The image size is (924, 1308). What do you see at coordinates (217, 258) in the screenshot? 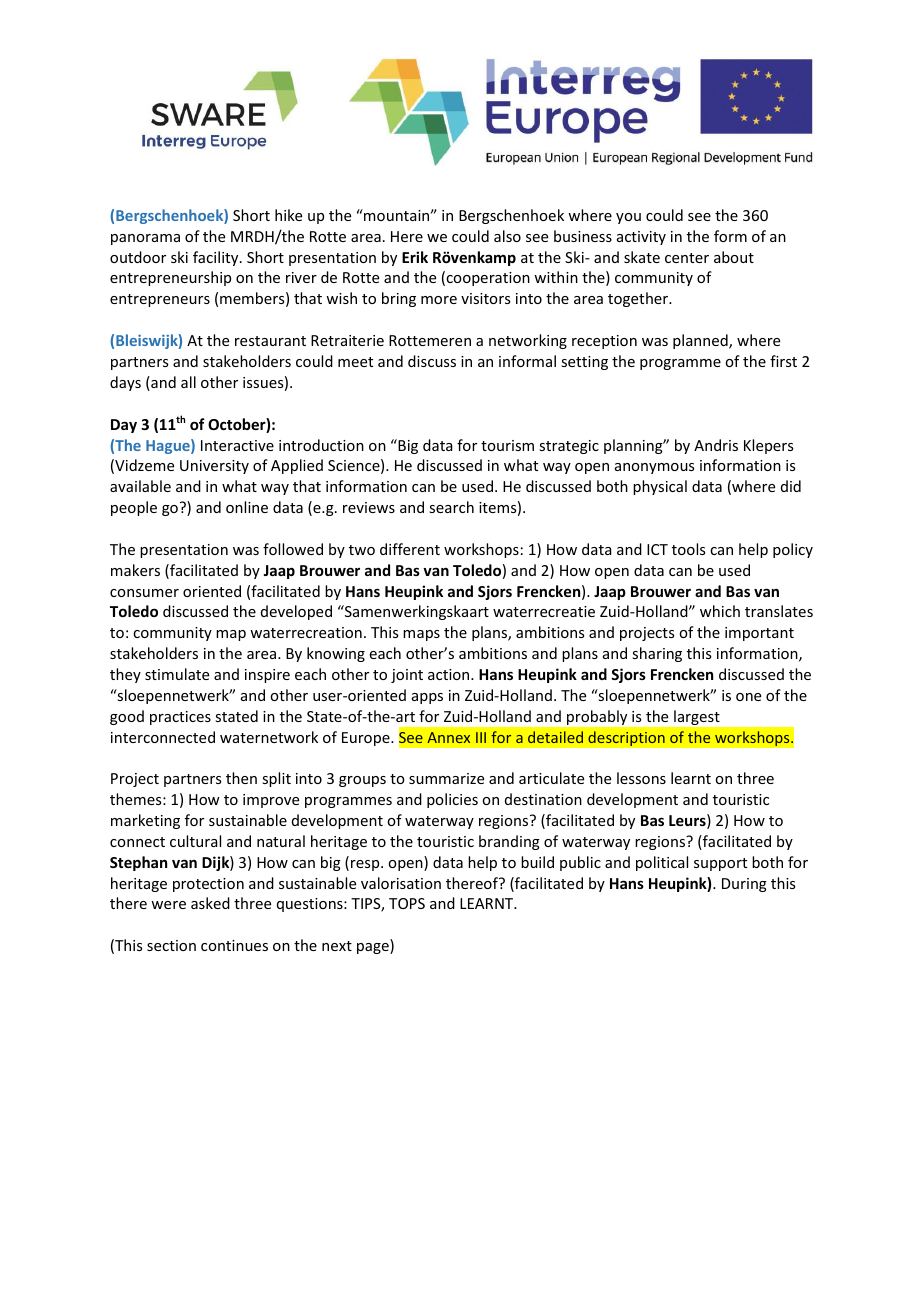
I see `facility` at bounding box center [217, 258].
